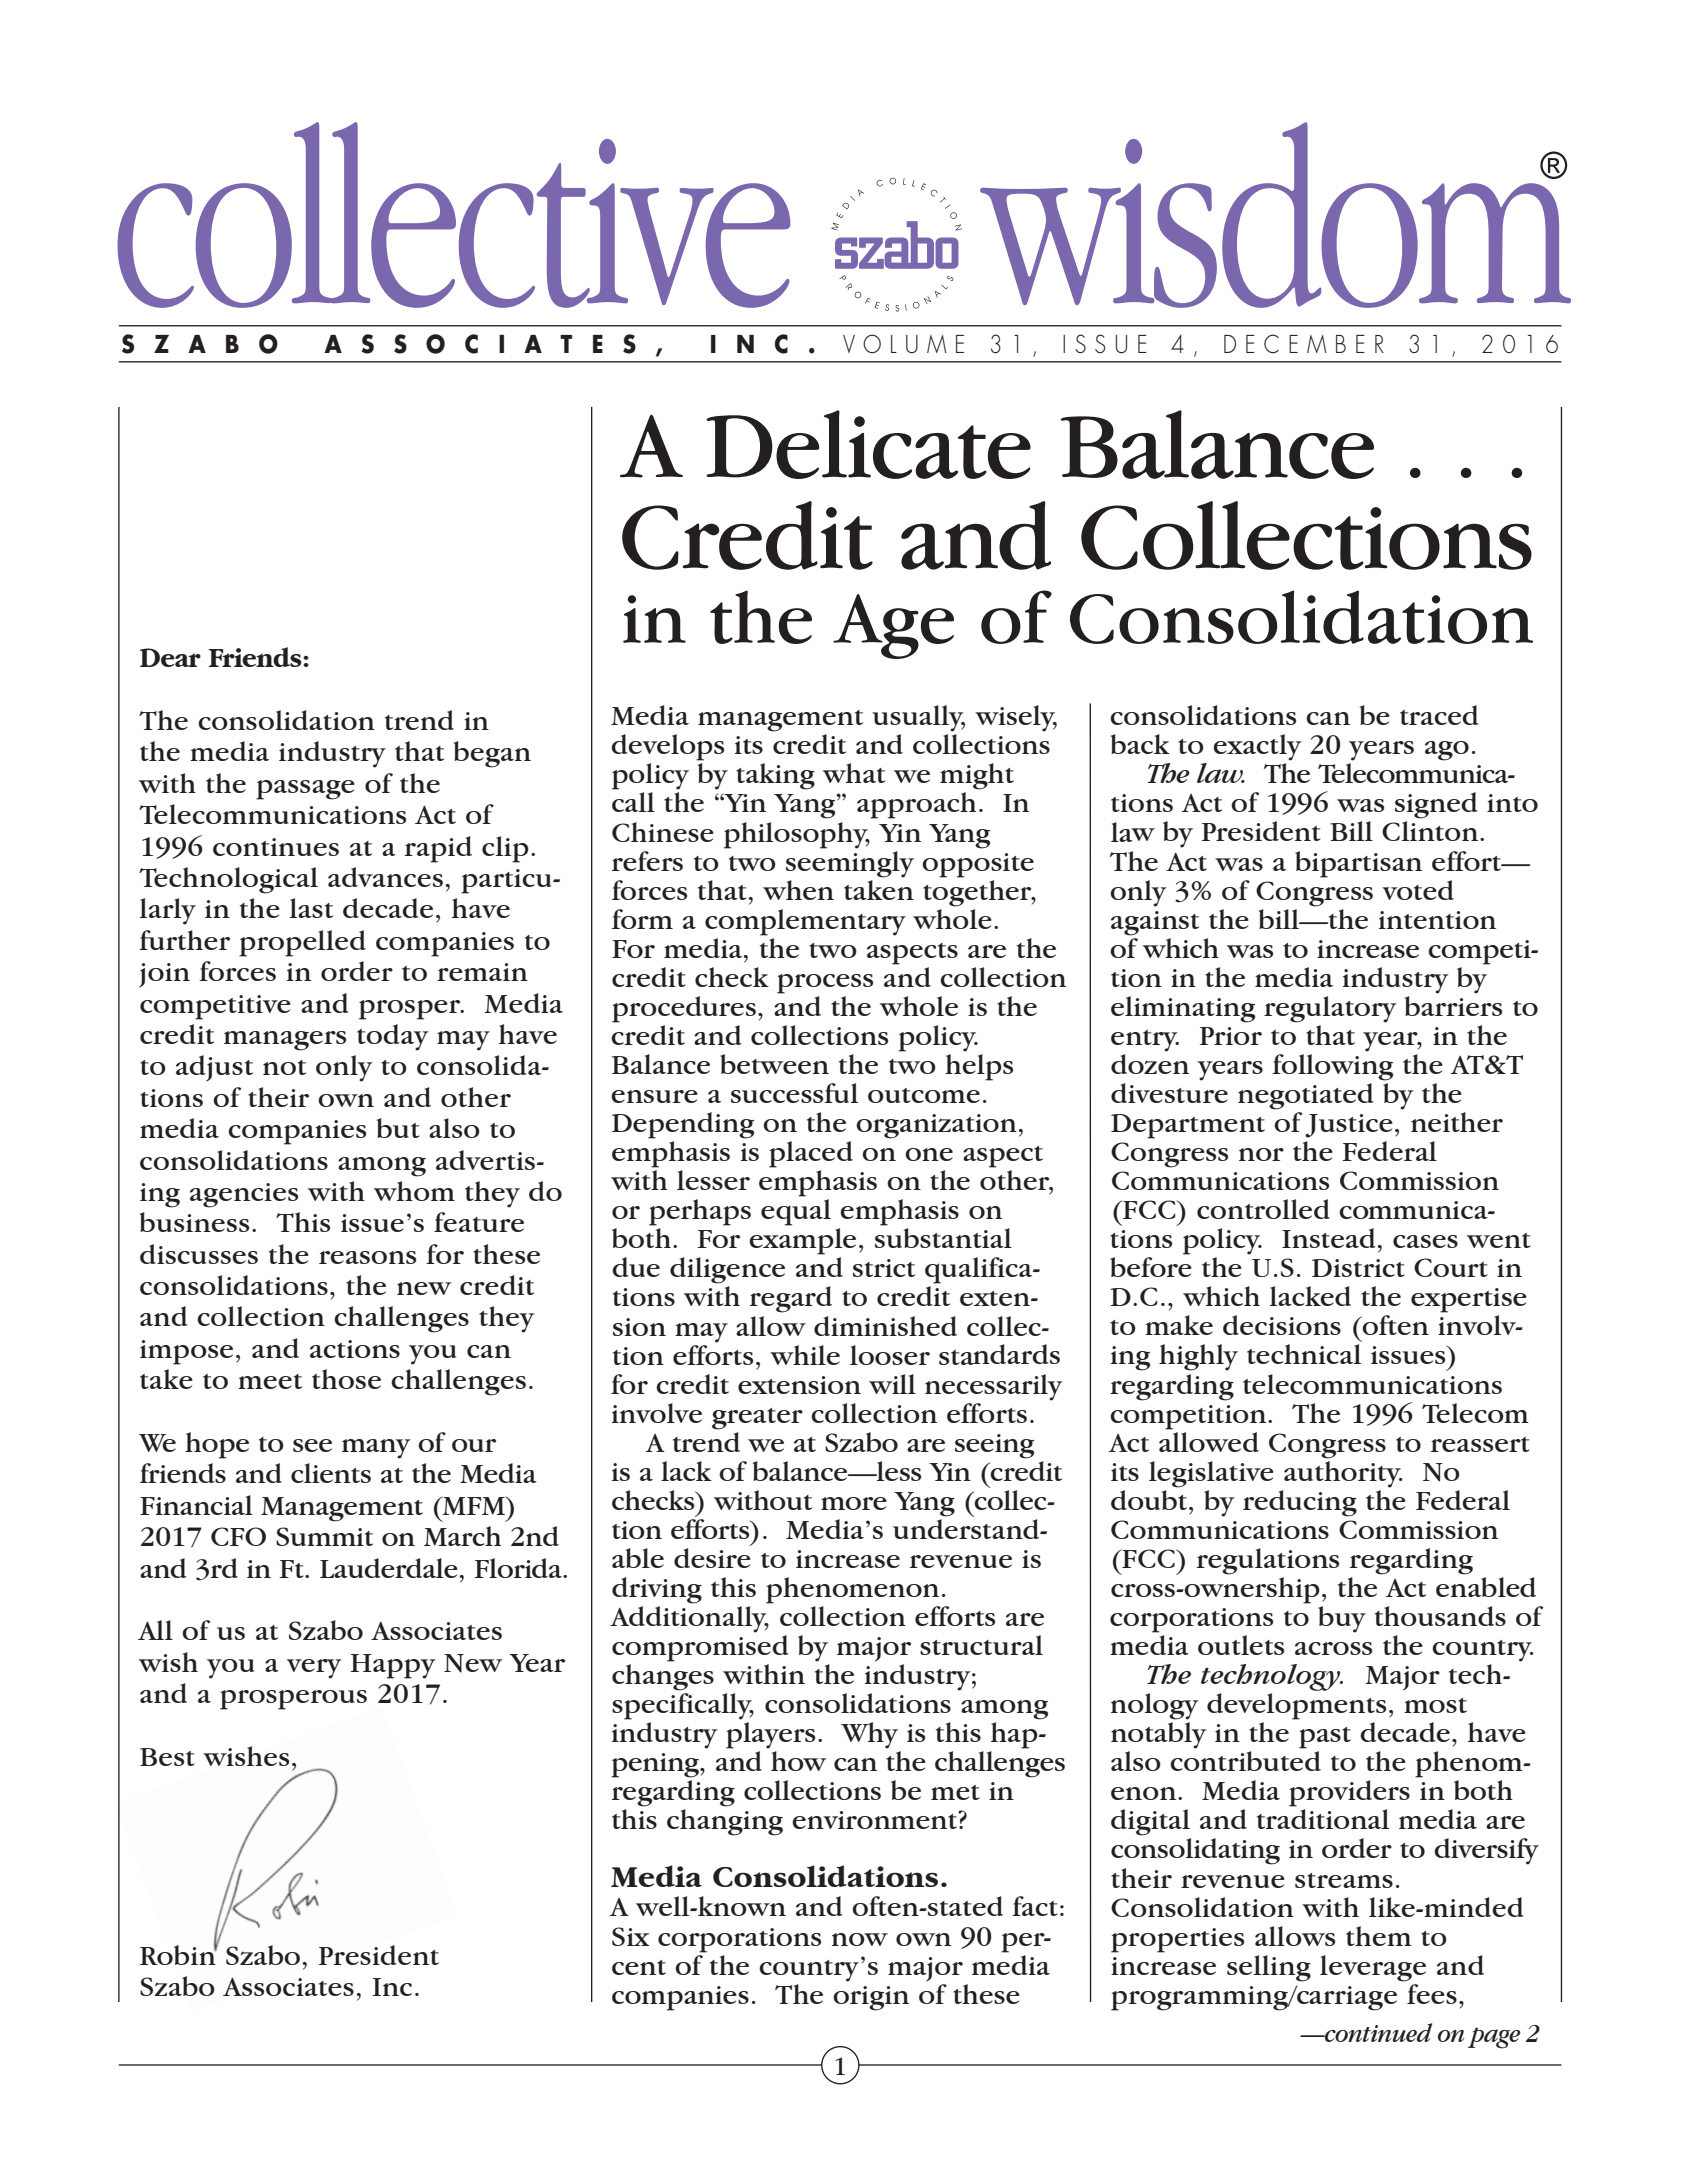 This page has height=2164, width=1683. What do you see at coordinates (170, 657) in the page?
I see `Dear` at bounding box center [170, 657].
